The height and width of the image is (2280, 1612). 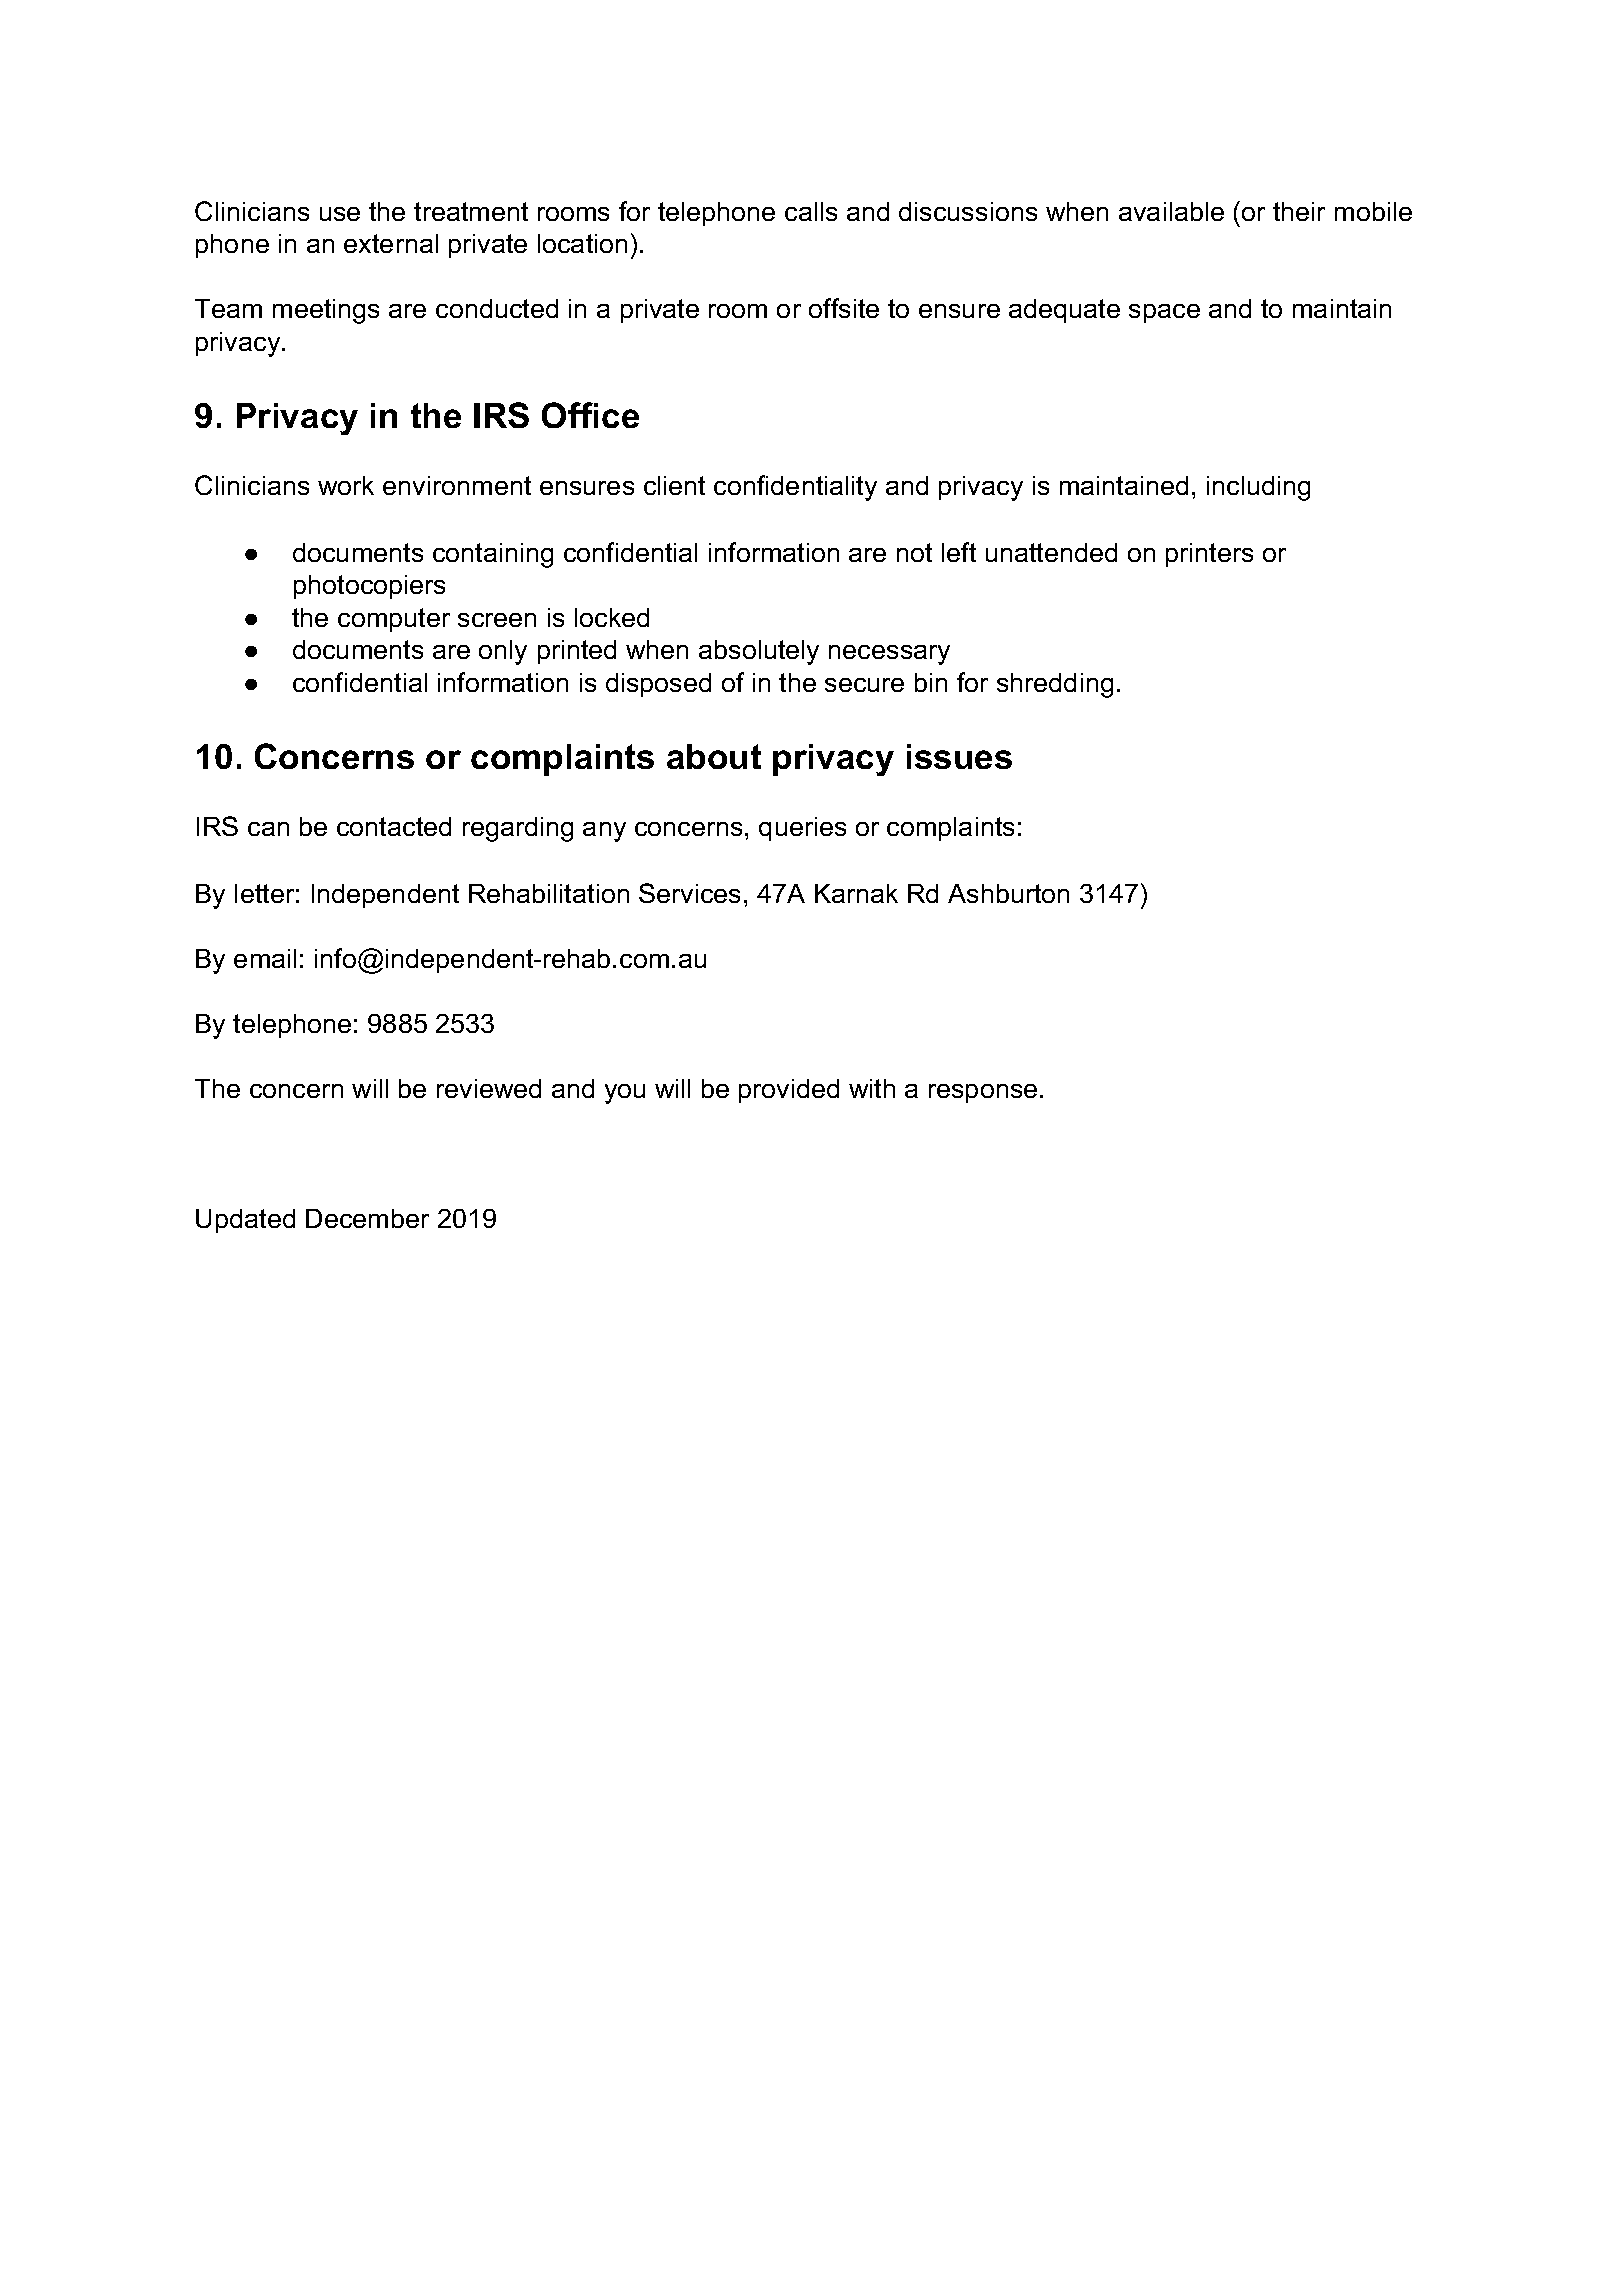 I want to click on December, so click(x=367, y=1218).
